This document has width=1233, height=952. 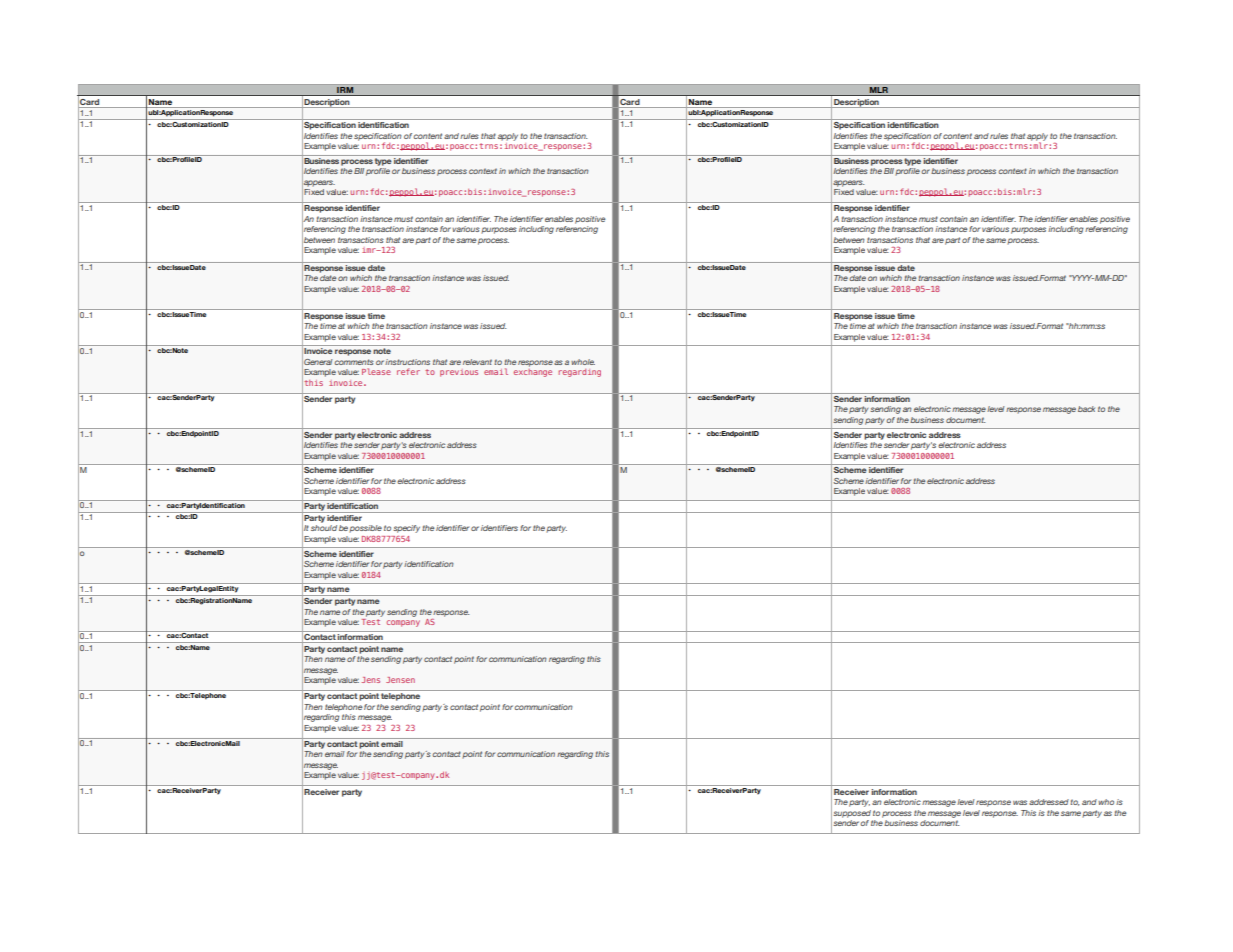 What do you see at coordinates (459, 373) in the document?
I see `previous` at bounding box center [459, 373].
